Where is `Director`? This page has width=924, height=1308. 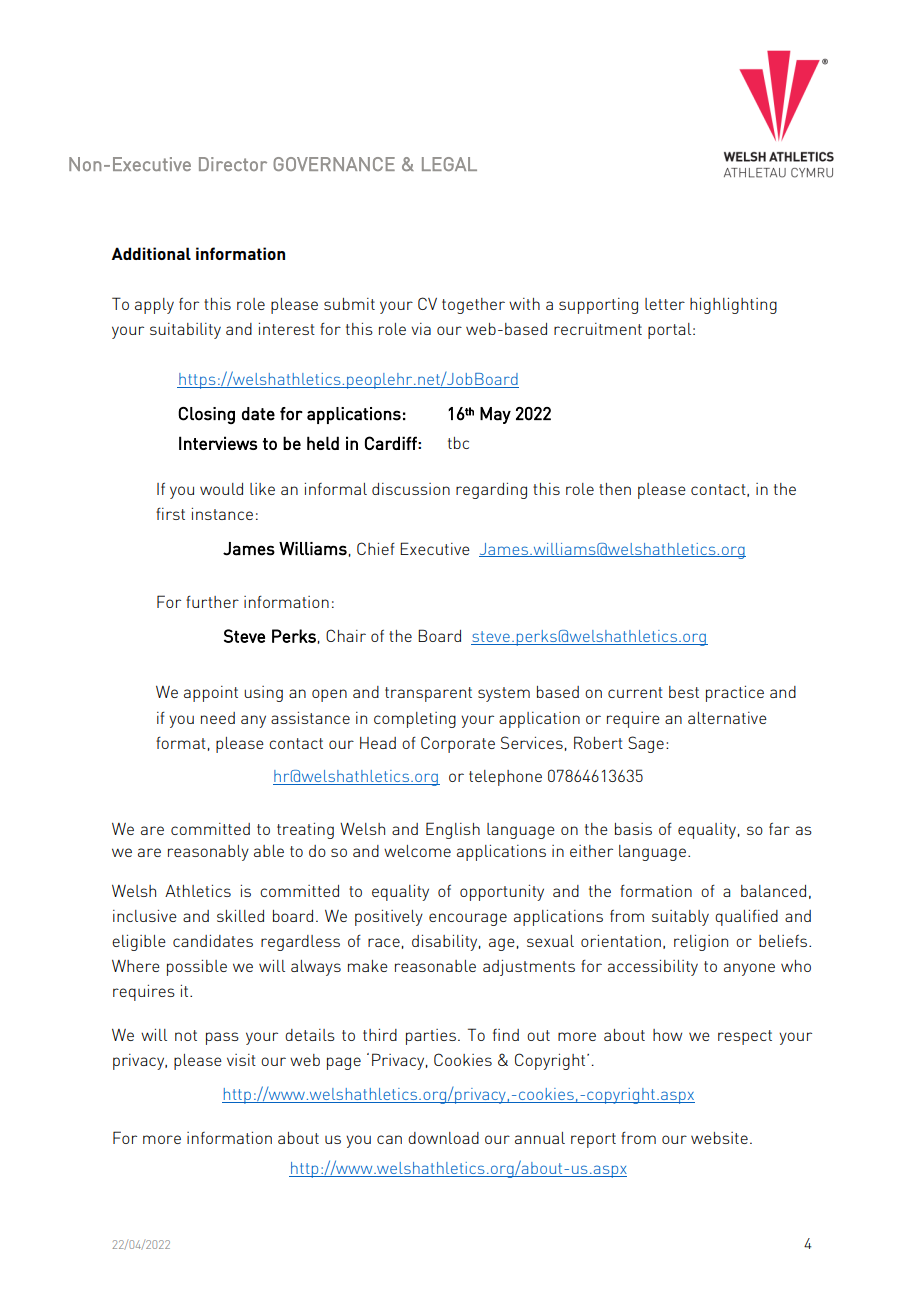
Director is located at coordinates (233, 164).
